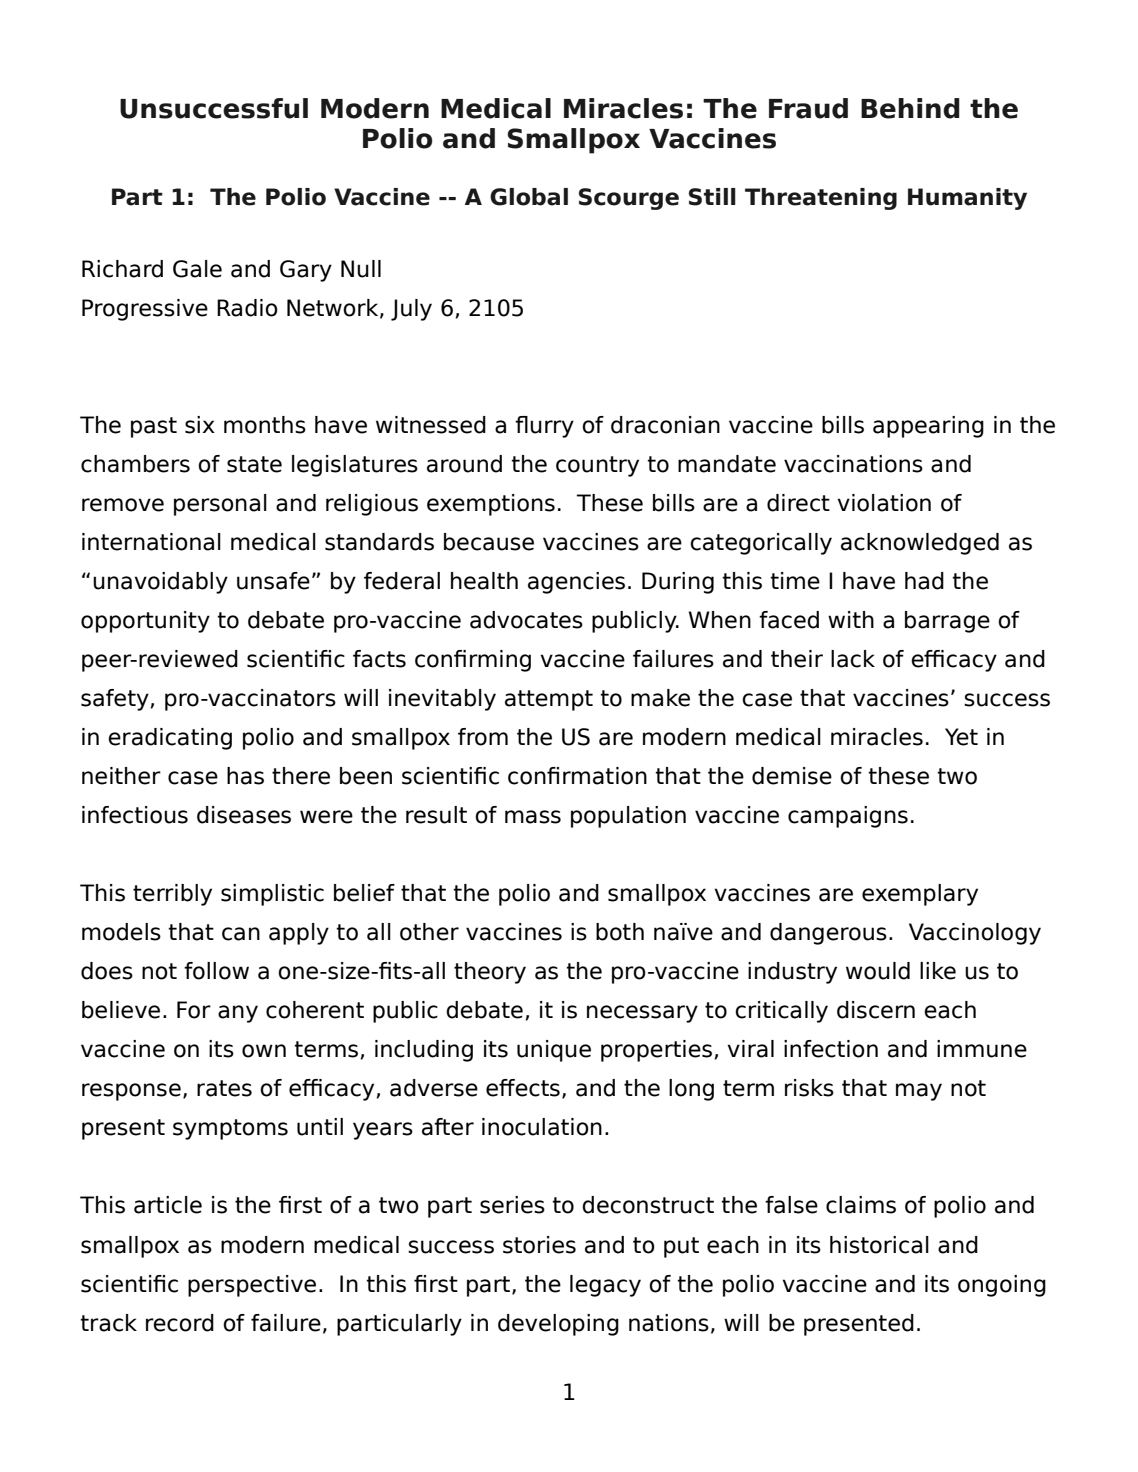 Image resolution: width=1138 pixels, height=1472 pixels. I want to click on Global, so click(529, 197).
